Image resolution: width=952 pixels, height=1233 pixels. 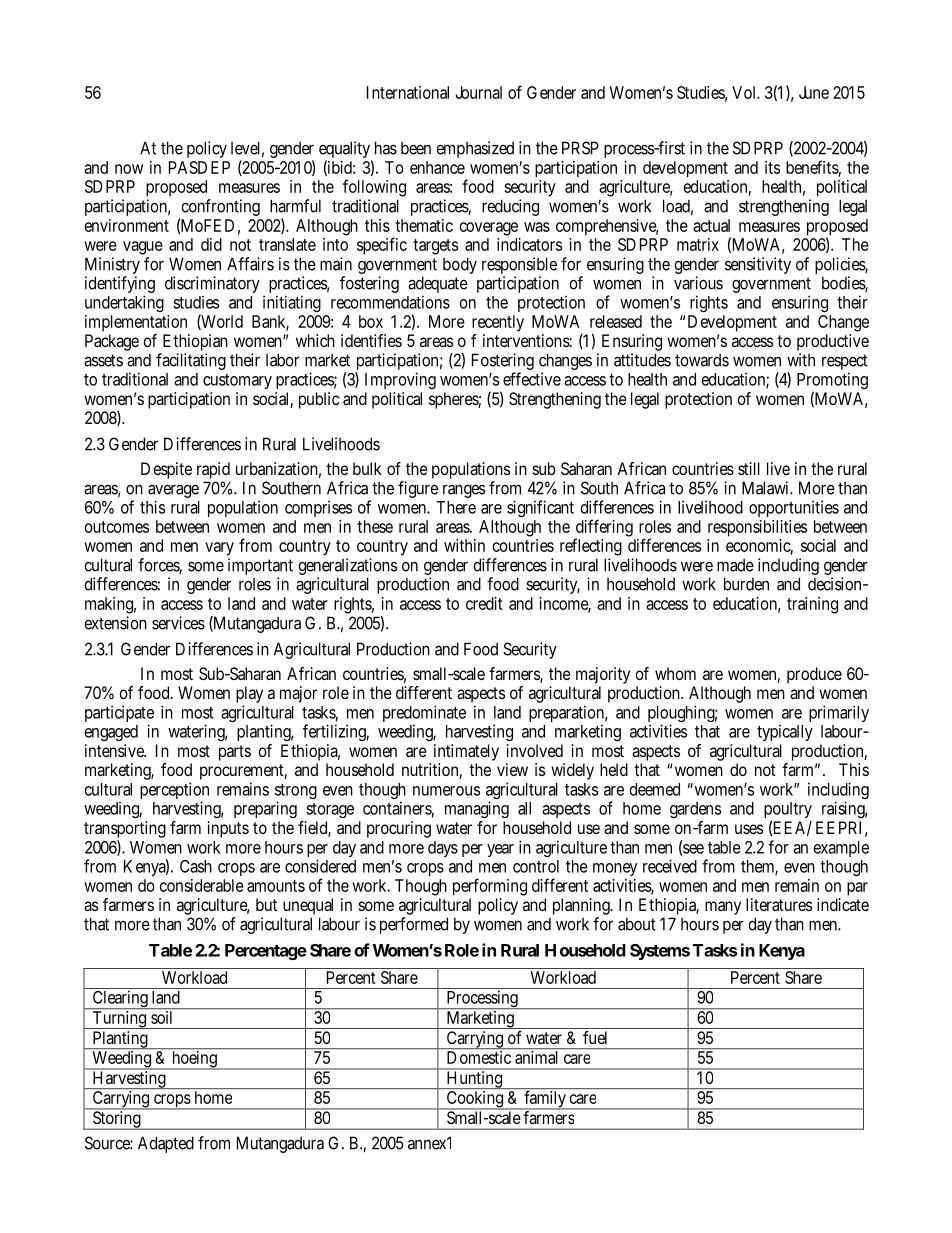 I want to click on numerous, so click(x=446, y=791).
